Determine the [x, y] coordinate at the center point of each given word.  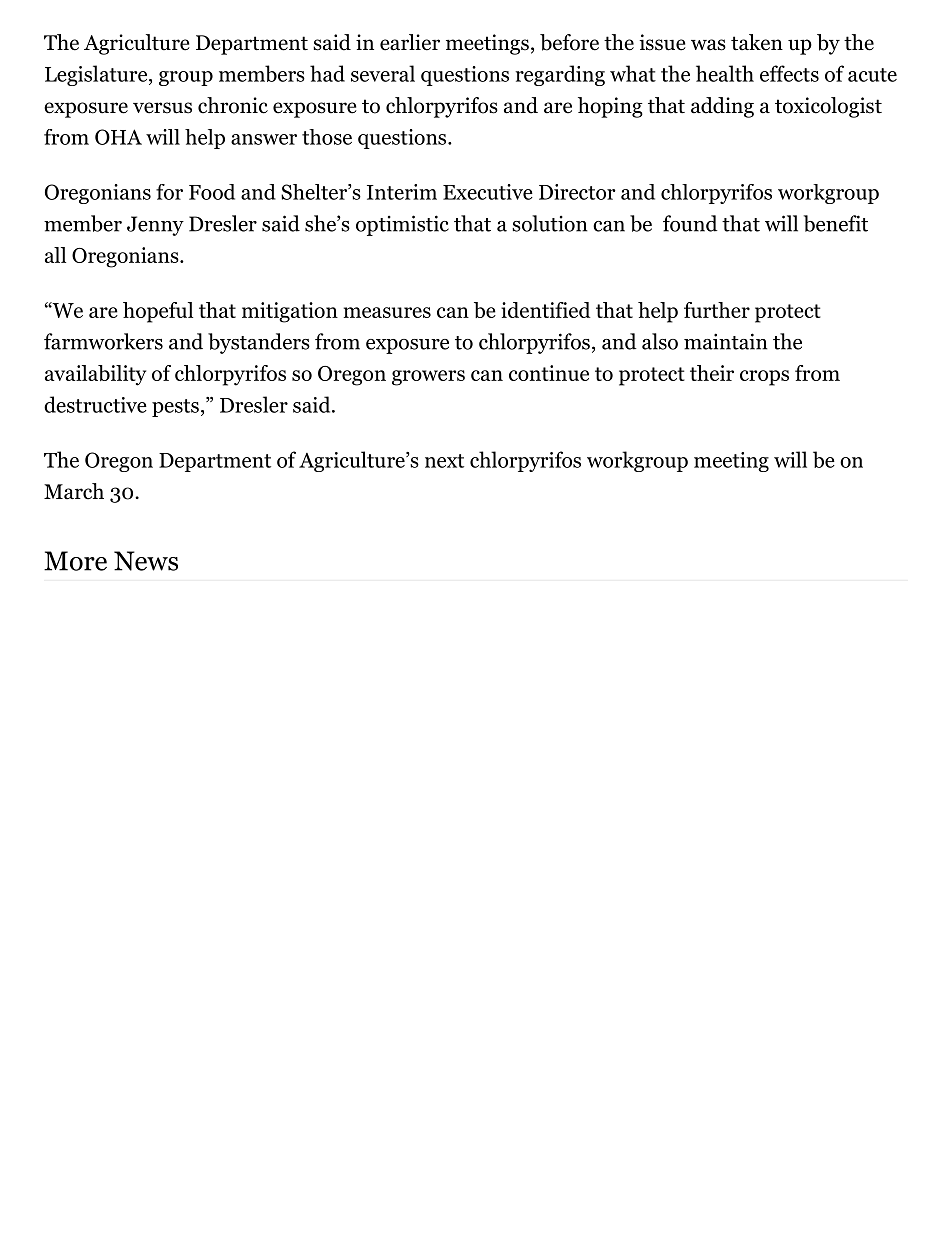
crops [764, 378]
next [444, 461]
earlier [410, 42]
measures [387, 312]
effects [789, 73]
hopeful [158, 312]
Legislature [97, 75]
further [717, 310]
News [146, 561]
